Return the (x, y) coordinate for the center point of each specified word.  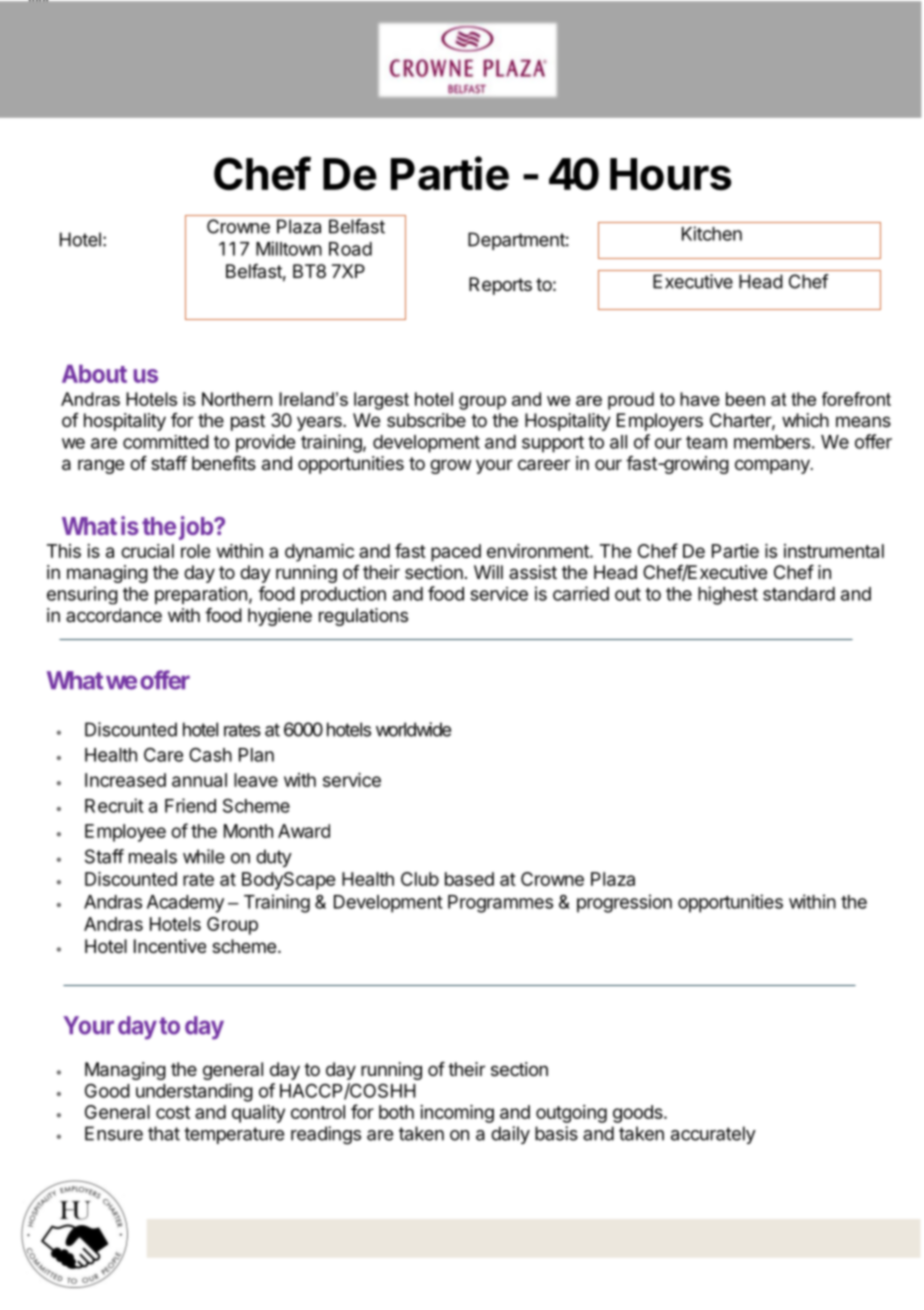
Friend (190, 805)
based (469, 879)
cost (173, 1112)
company (773, 466)
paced (456, 553)
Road (350, 249)
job (197, 528)
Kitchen (712, 233)
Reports (500, 286)
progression (624, 903)
